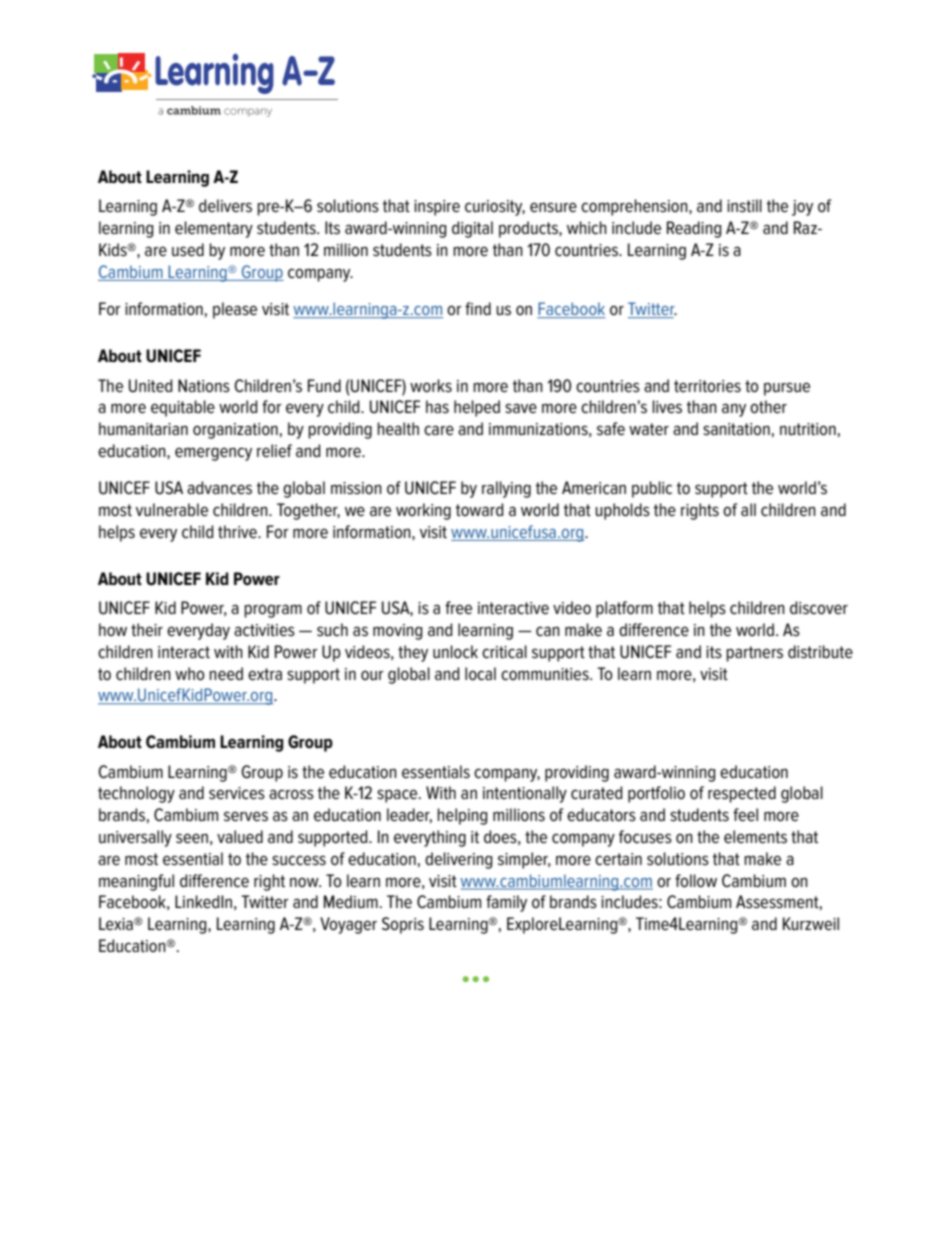  Describe the element at coordinates (506, 903) in the document. I see `family` at that location.
